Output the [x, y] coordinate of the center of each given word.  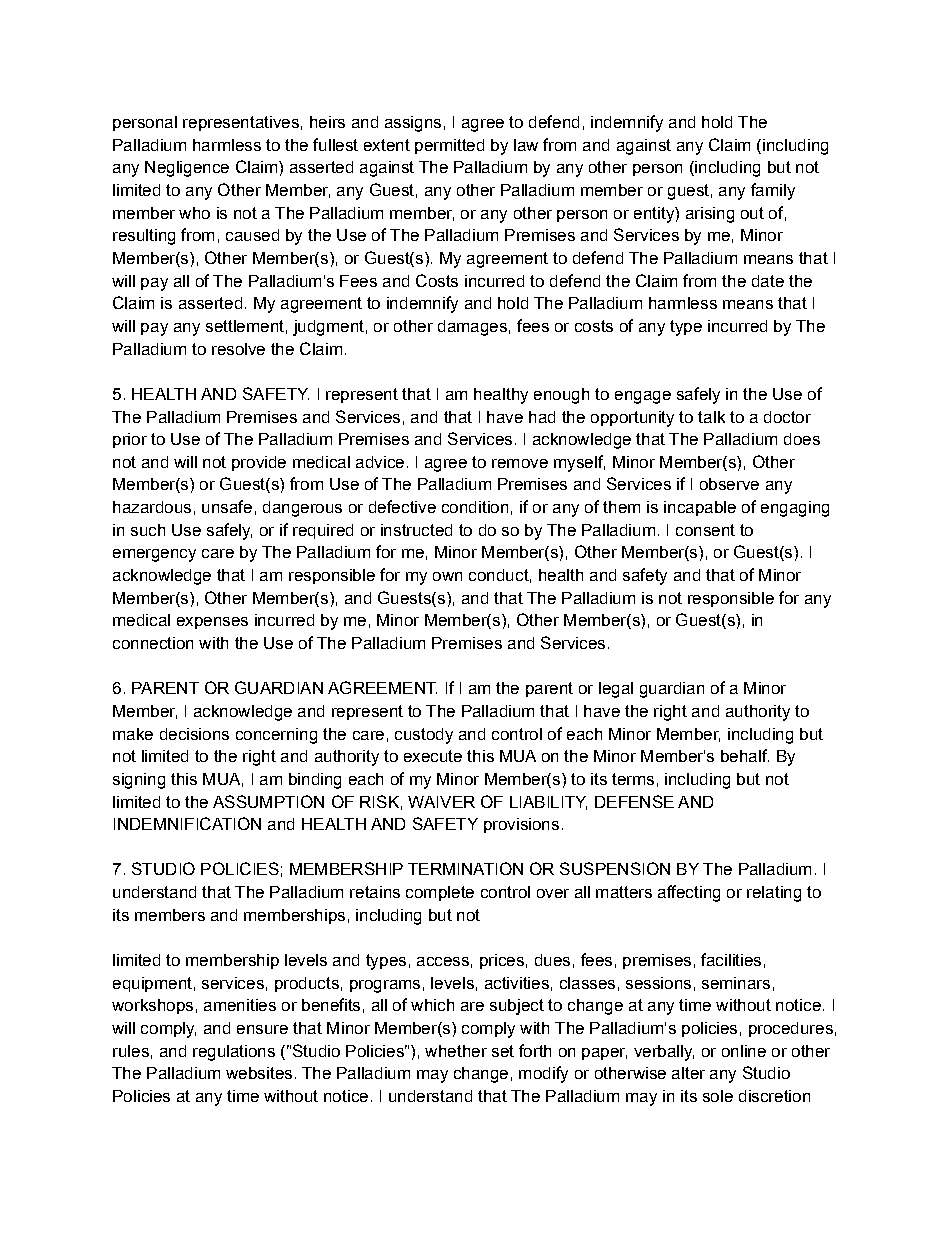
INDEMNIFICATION [187, 823]
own [447, 576]
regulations [234, 1053]
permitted [449, 146]
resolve [238, 349]
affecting [689, 893]
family [773, 191]
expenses [212, 623]
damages [472, 328]
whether [456, 1051]
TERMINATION [465, 868]
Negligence [187, 169]
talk [711, 417]
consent [705, 530]
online [744, 1051]
